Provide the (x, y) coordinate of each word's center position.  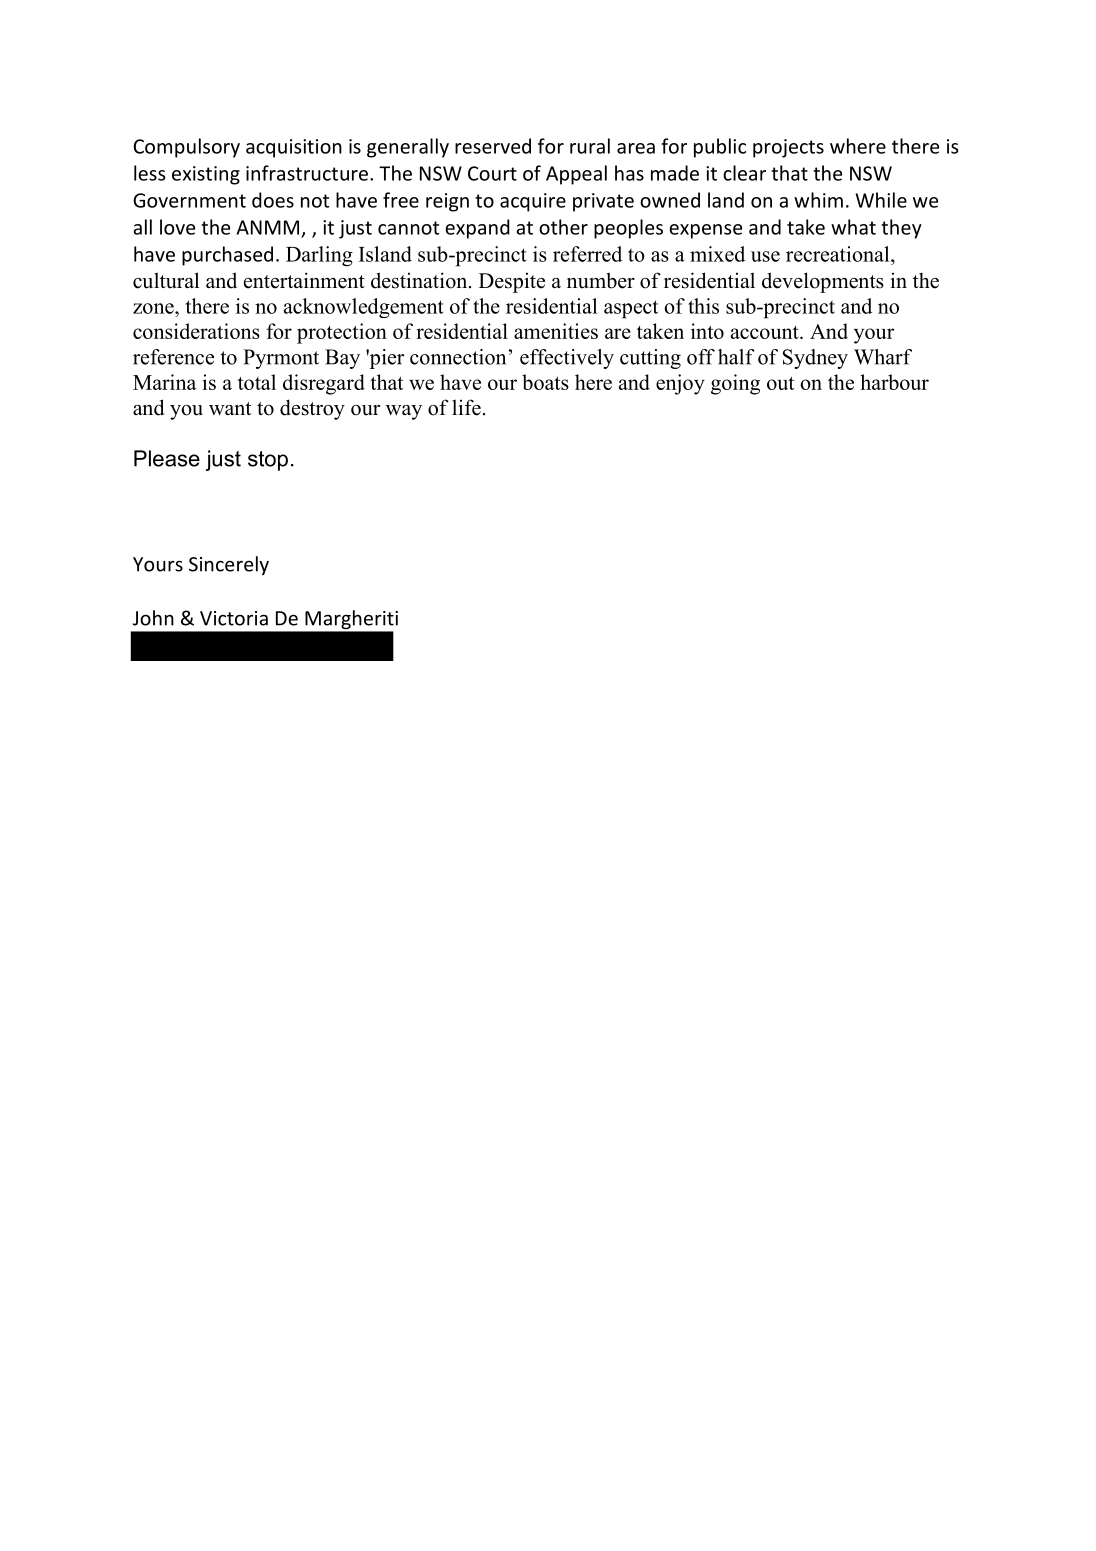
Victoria (234, 618)
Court (492, 173)
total (257, 382)
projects (788, 148)
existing (206, 175)
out (780, 383)
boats (545, 382)
